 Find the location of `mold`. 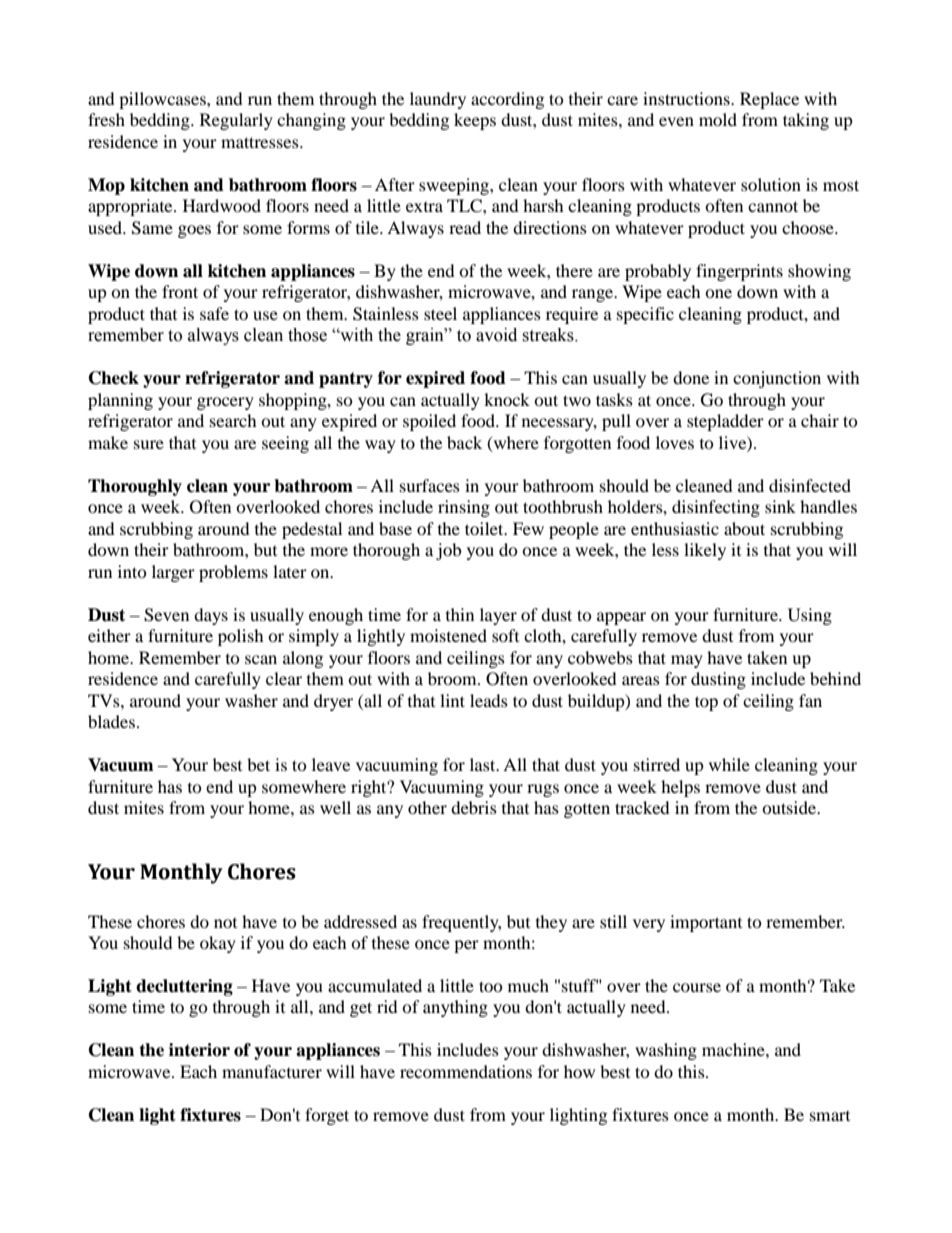

mold is located at coordinates (718, 119).
